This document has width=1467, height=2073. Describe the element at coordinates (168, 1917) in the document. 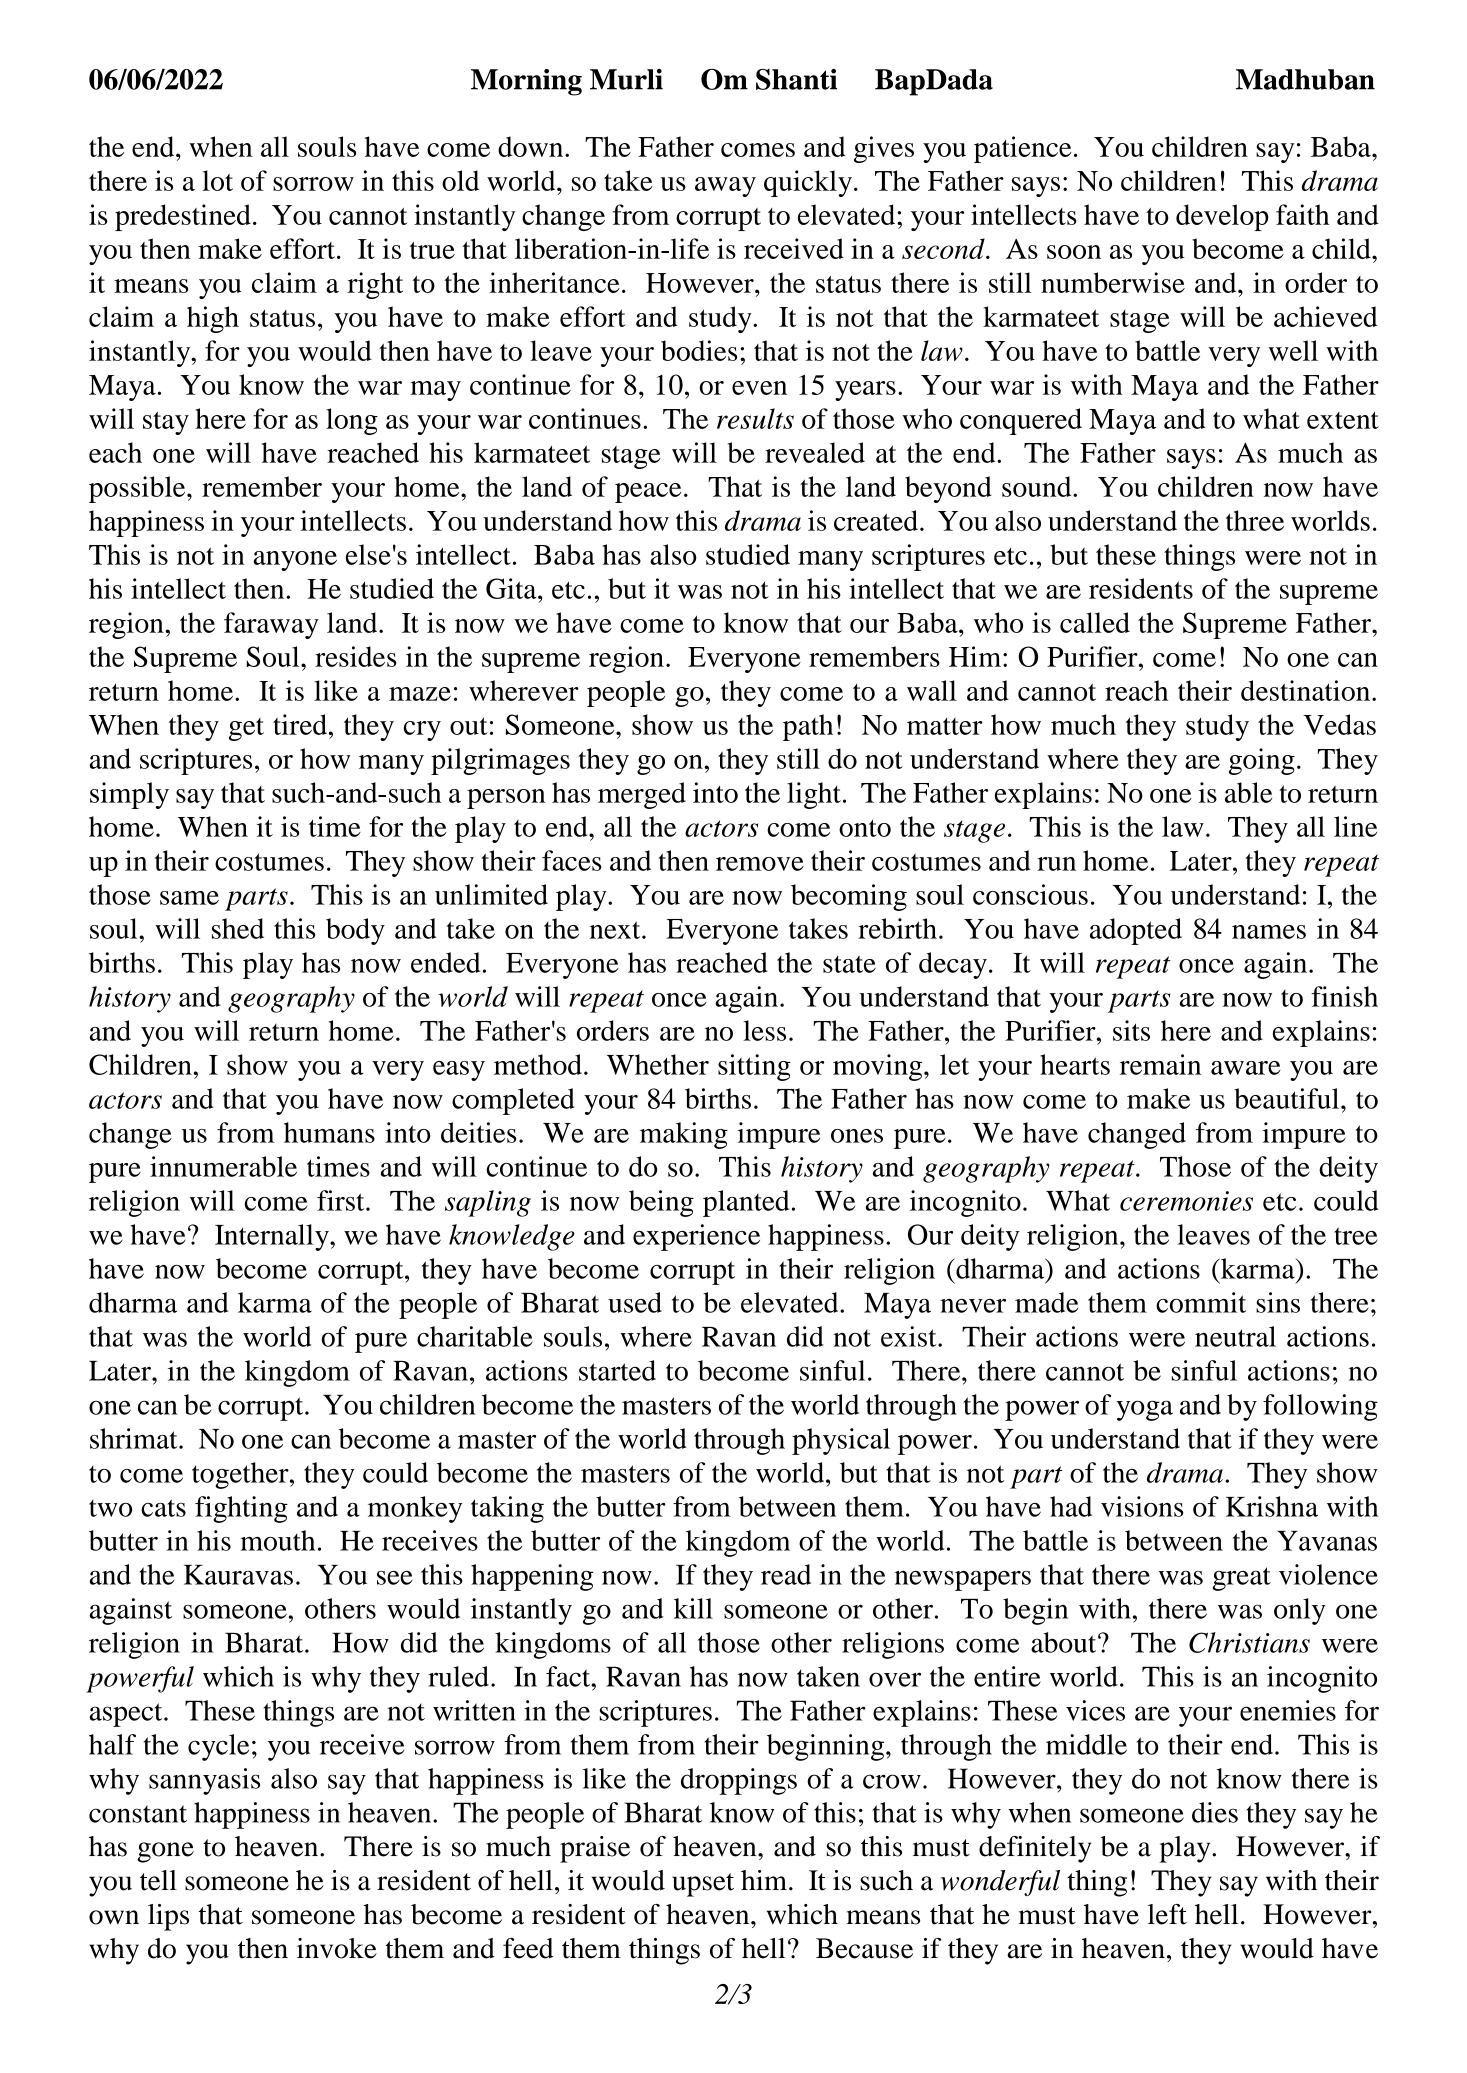

I see `lips` at that location.
